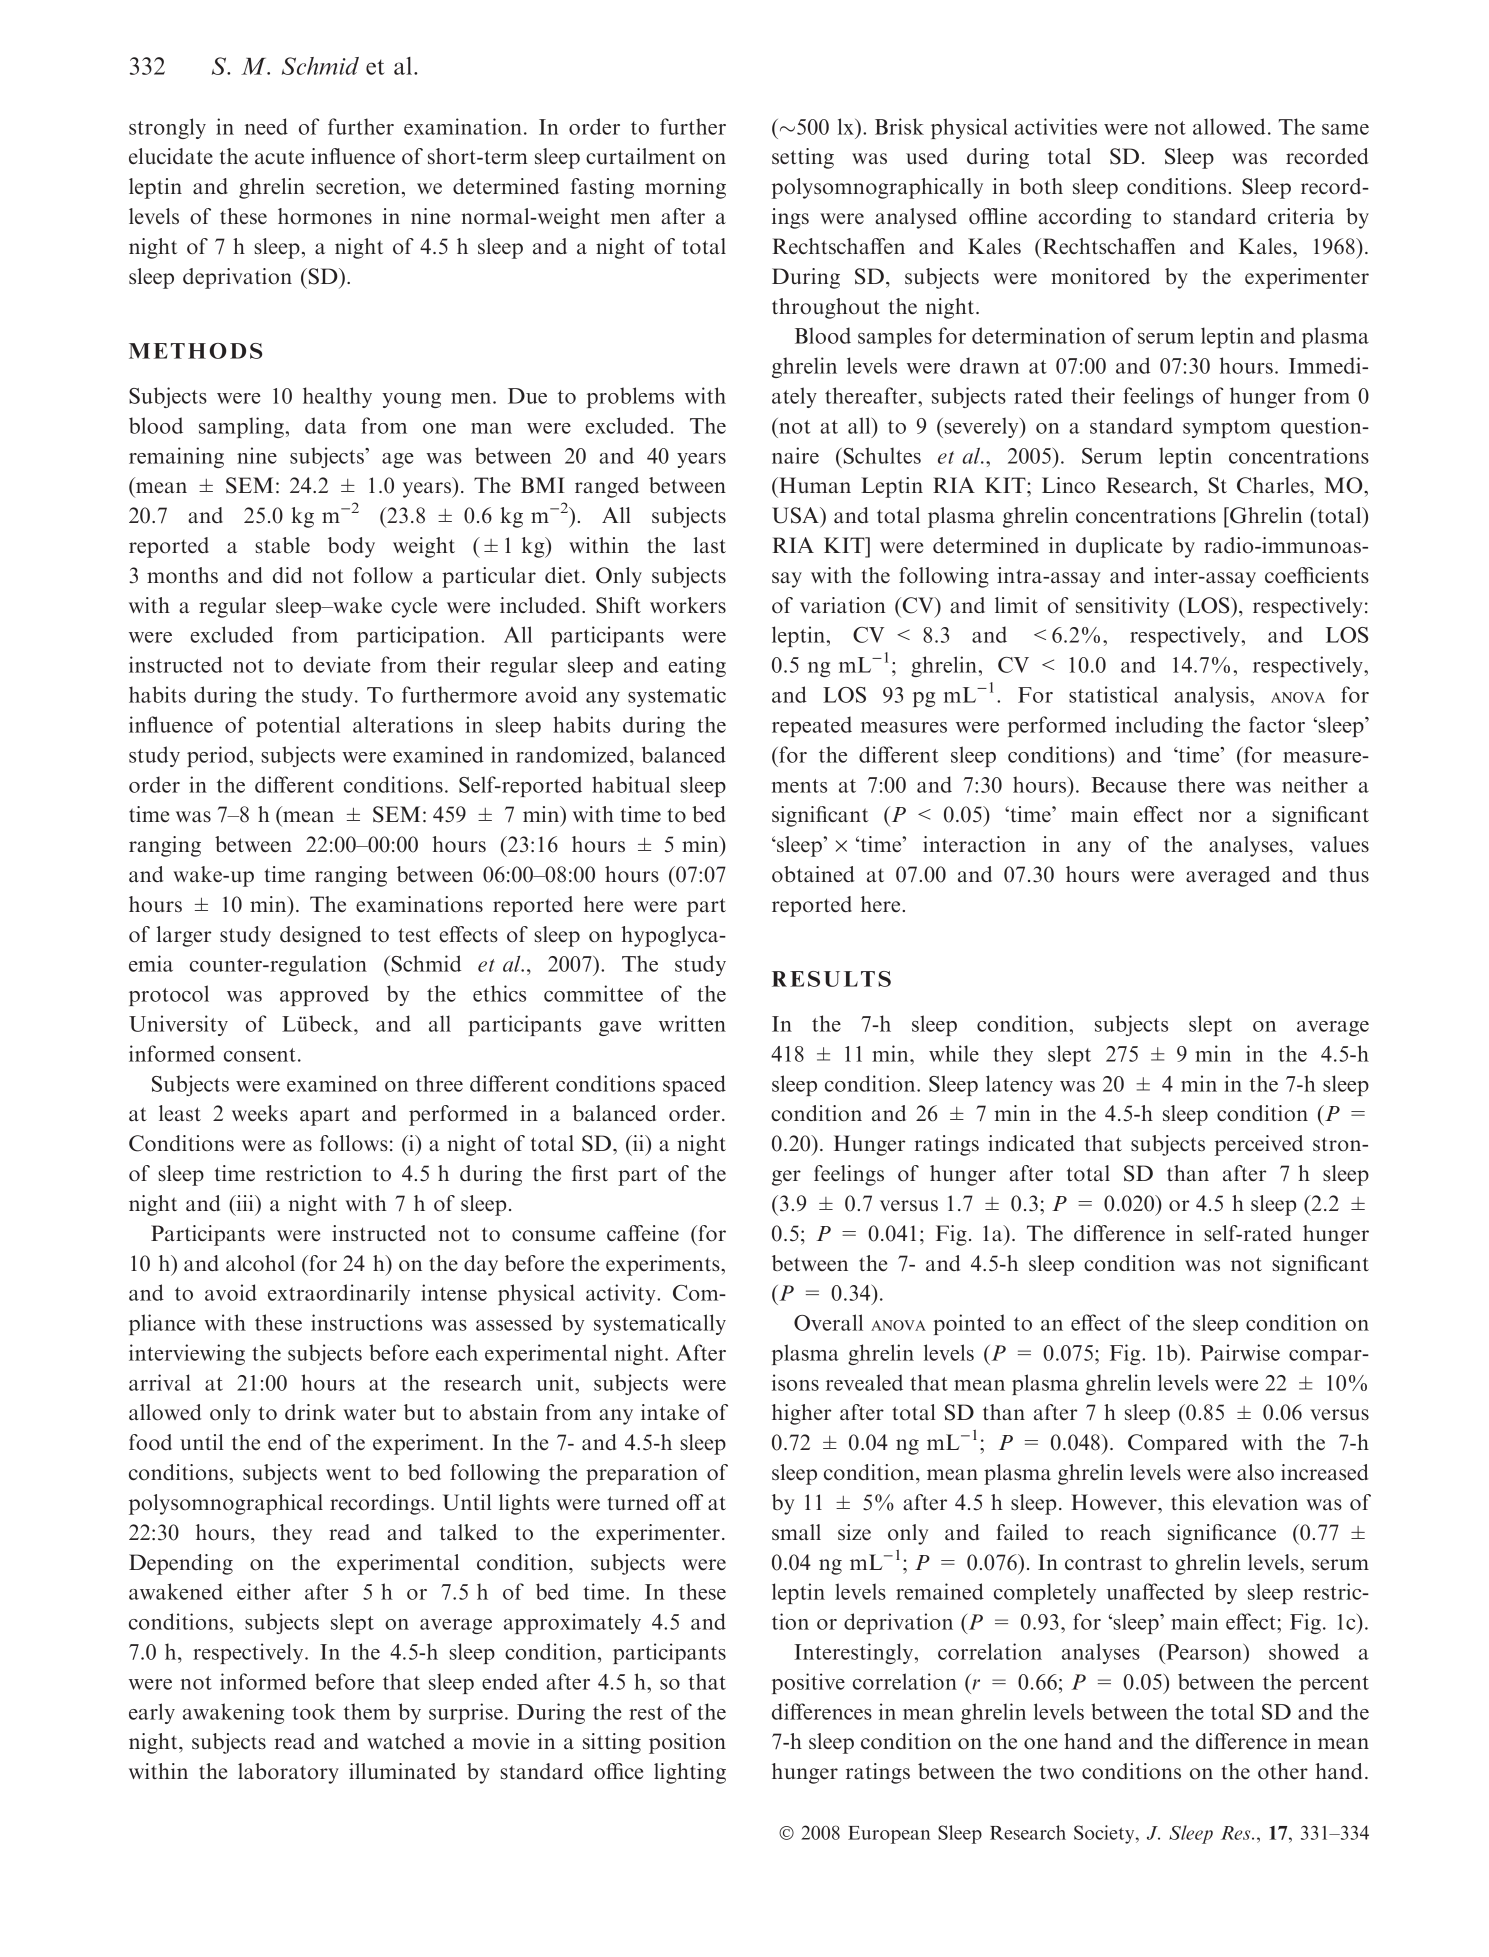 This image has width=1489, height=1957. What do you see at coordinates (808, 1683) in the image?
I see `positive` at bounding box center [808, 1683].
